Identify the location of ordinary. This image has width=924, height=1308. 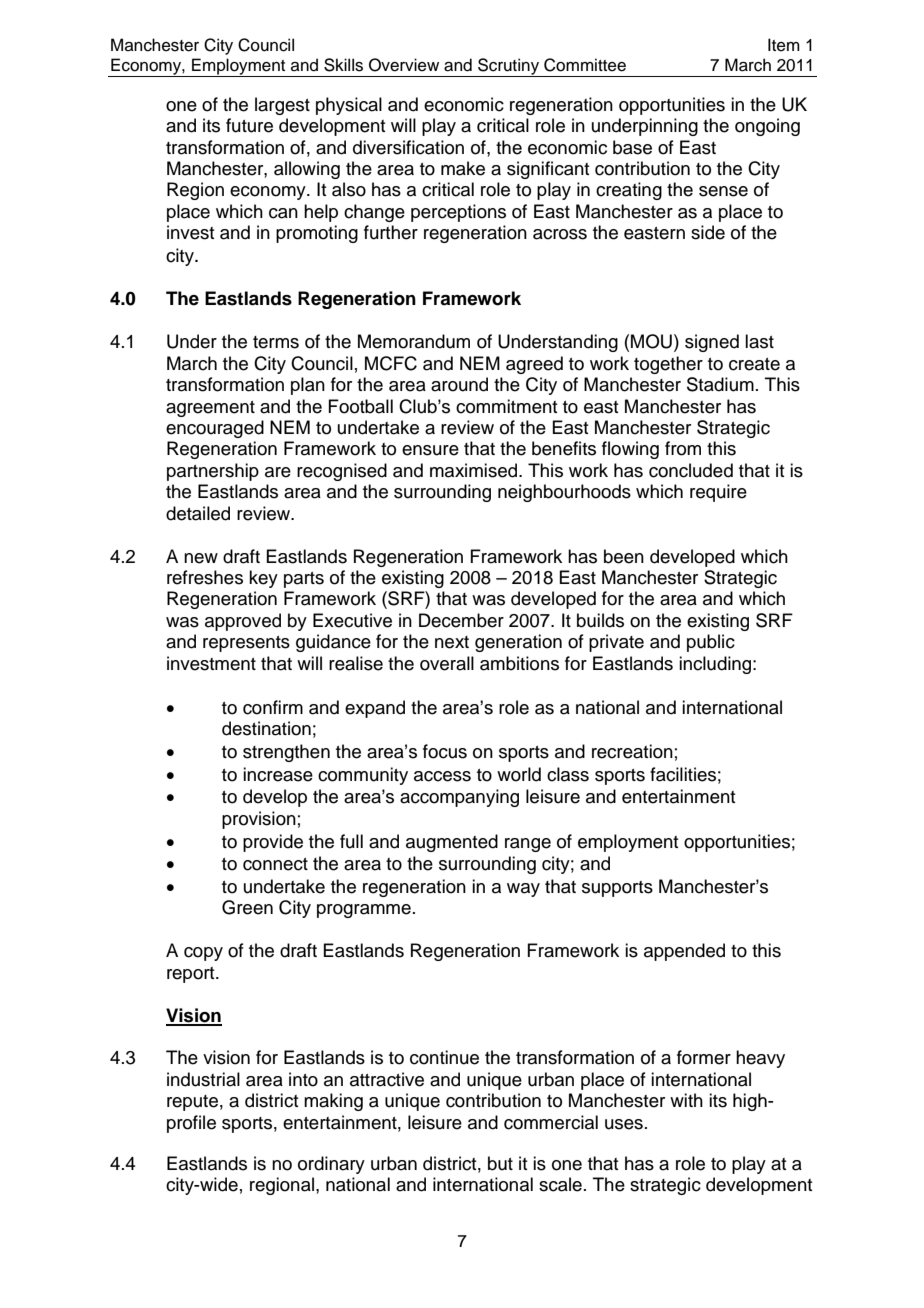
(331, 1165).
